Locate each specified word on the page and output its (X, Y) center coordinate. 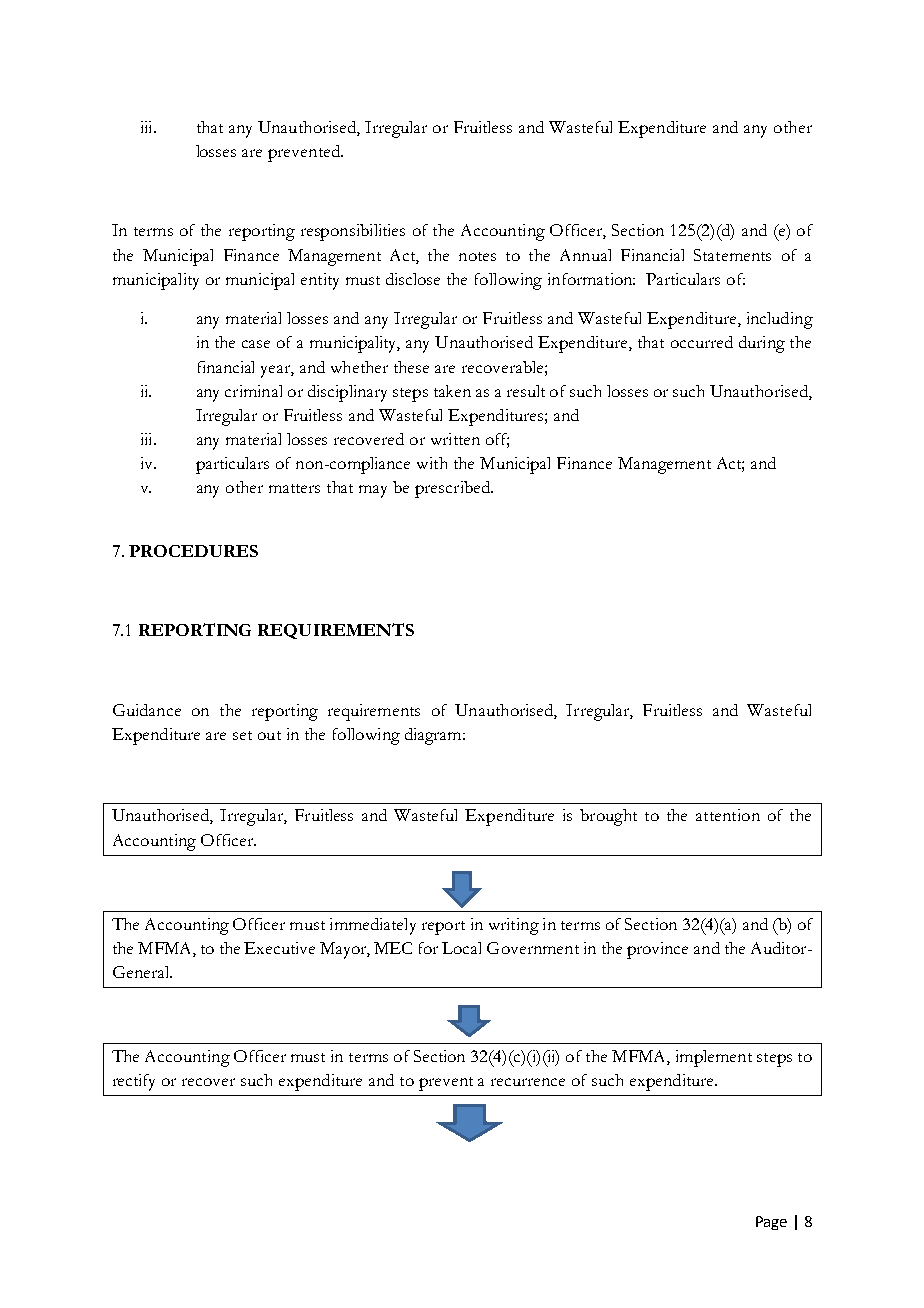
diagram (434, 736)
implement (714, 1058)
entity (320, 281)
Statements (732, 255)
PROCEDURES (193, 551)
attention (728, 815)
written (455, 439)
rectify (134, 1082)
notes (477, 256)
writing (514, 926)
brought (608, 817)
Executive (279, 948)
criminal (253, 391)
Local (461, 948)
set (242, 735)
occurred (702, 342)
